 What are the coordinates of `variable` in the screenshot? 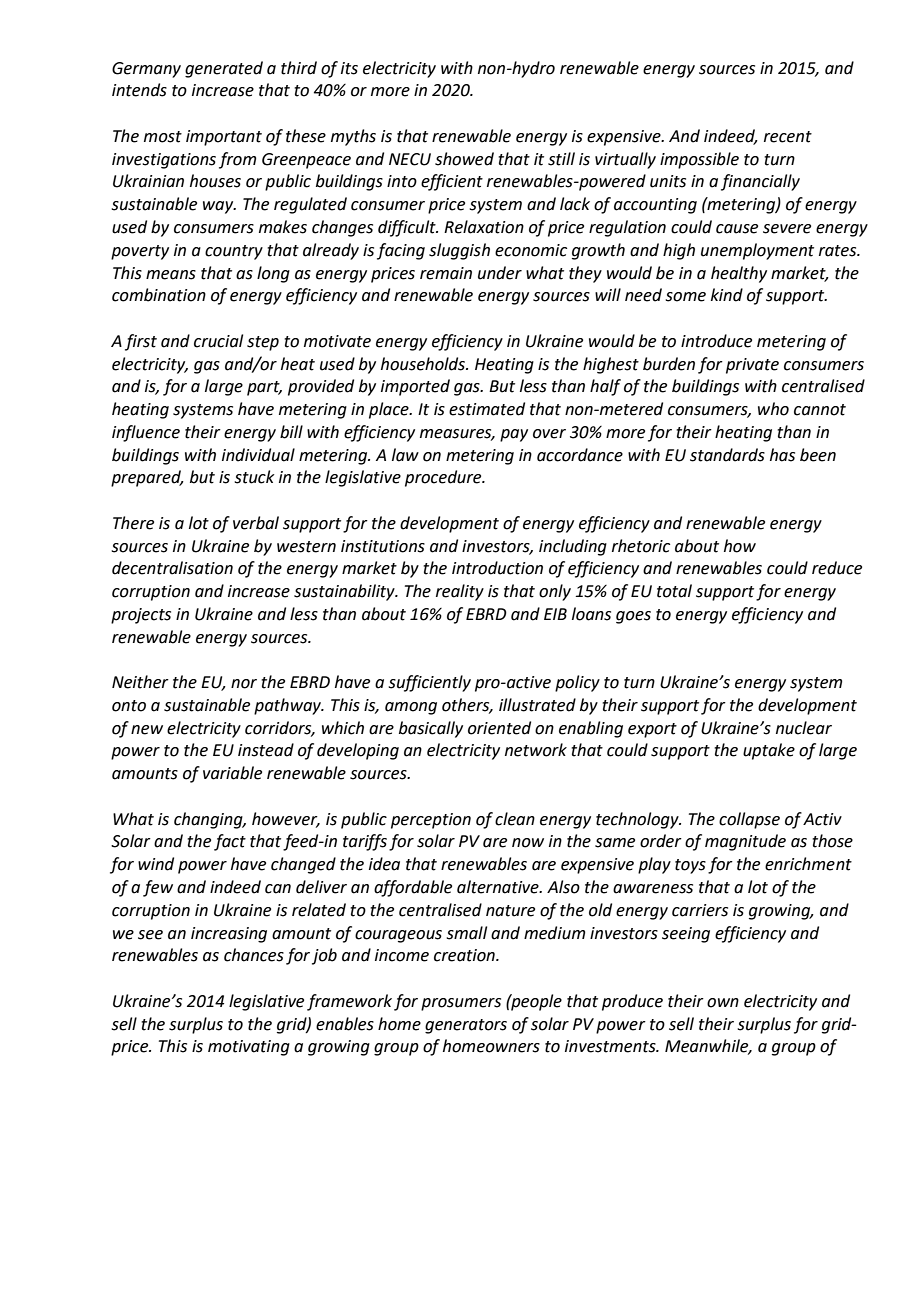 It's located at (232, 773).
